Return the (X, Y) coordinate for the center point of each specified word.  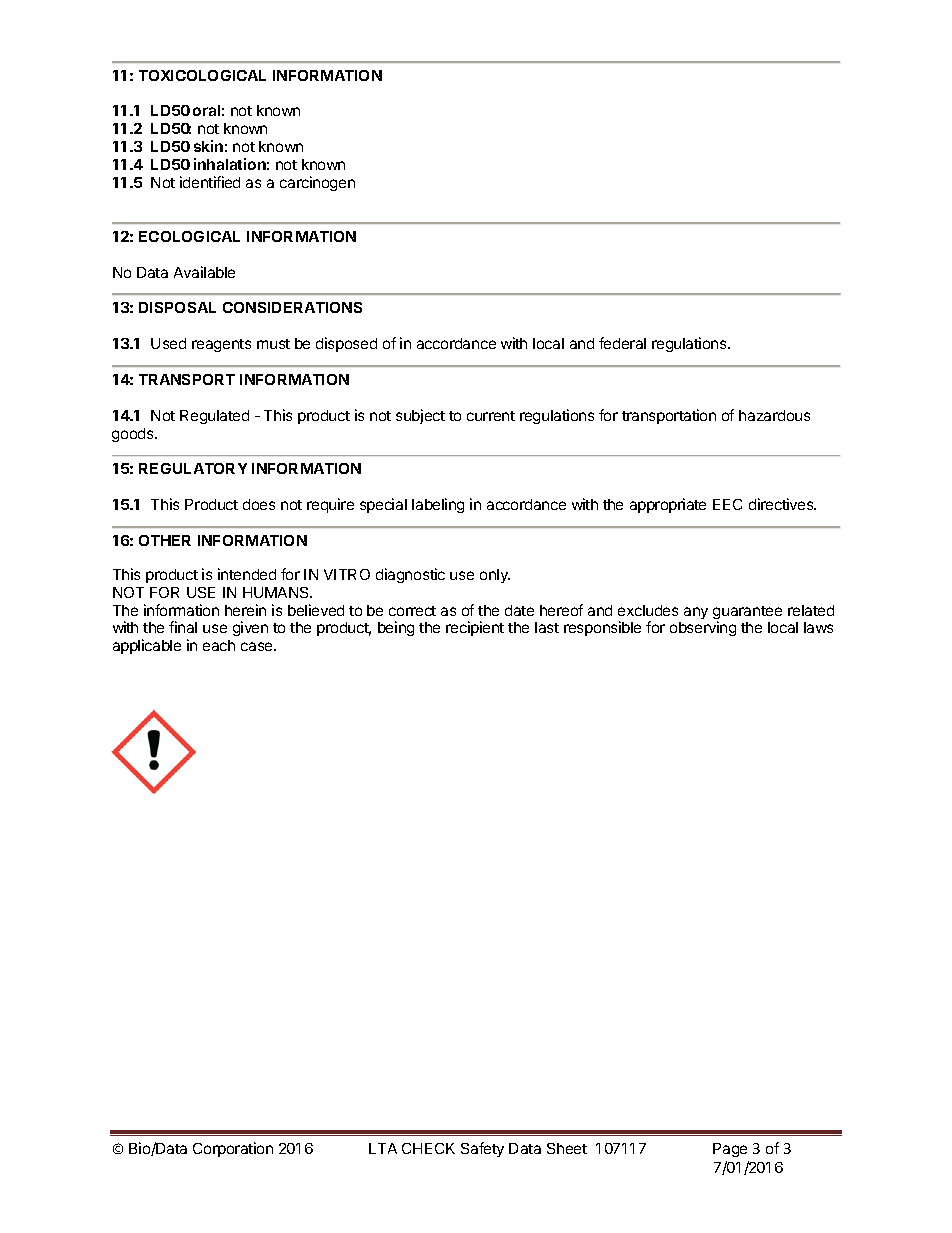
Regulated (214, 417)
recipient (475, 628)
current (491, 416)
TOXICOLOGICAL (202, 75)
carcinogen (317, 183)
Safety (482, 1149)
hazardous (774, 415)
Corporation (233, 1149)
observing (703, 628)
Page (730, 1150)
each (219, 645)
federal (622, 343)
